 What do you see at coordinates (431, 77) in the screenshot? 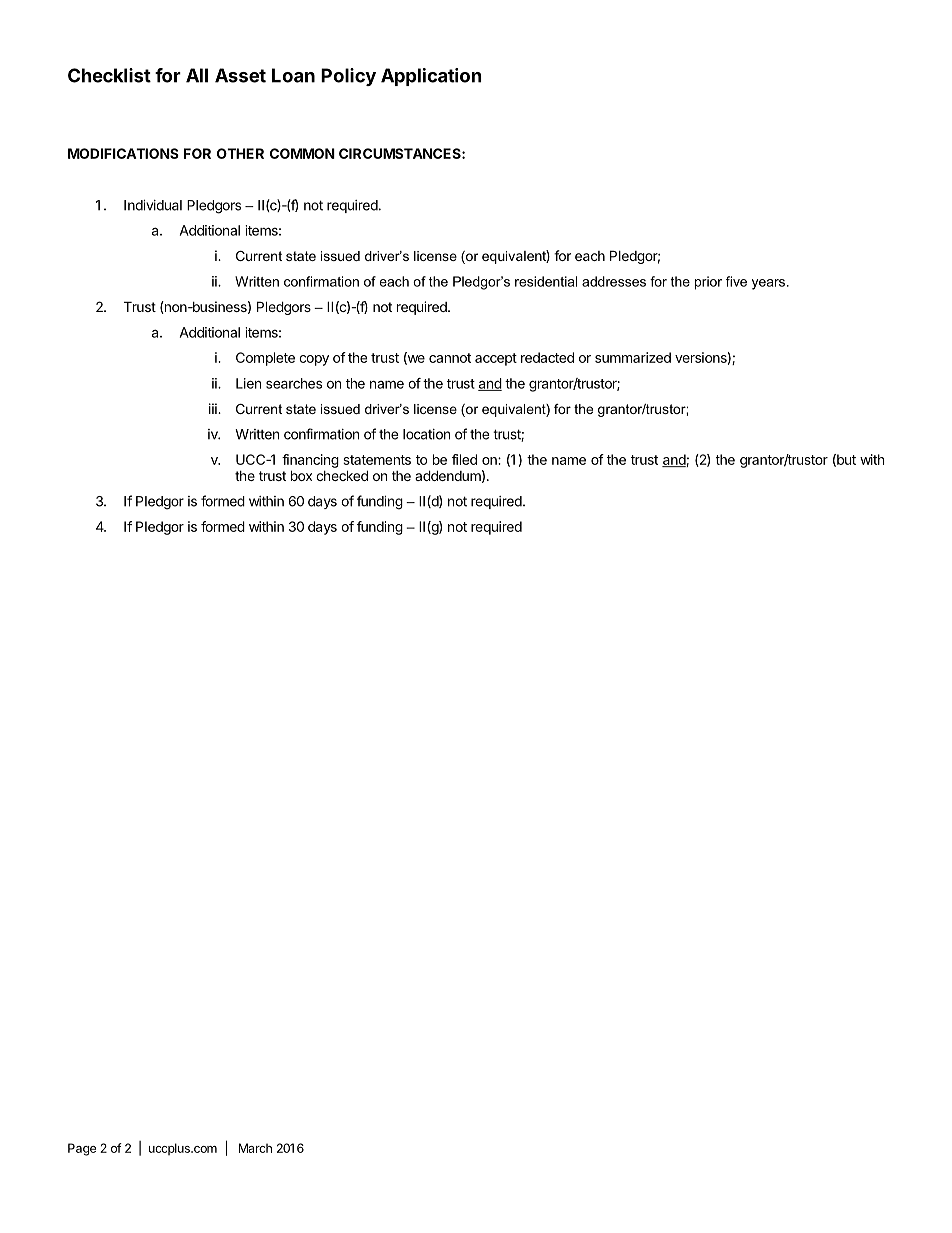
I see `Application` at bounding box center [431, 77].
